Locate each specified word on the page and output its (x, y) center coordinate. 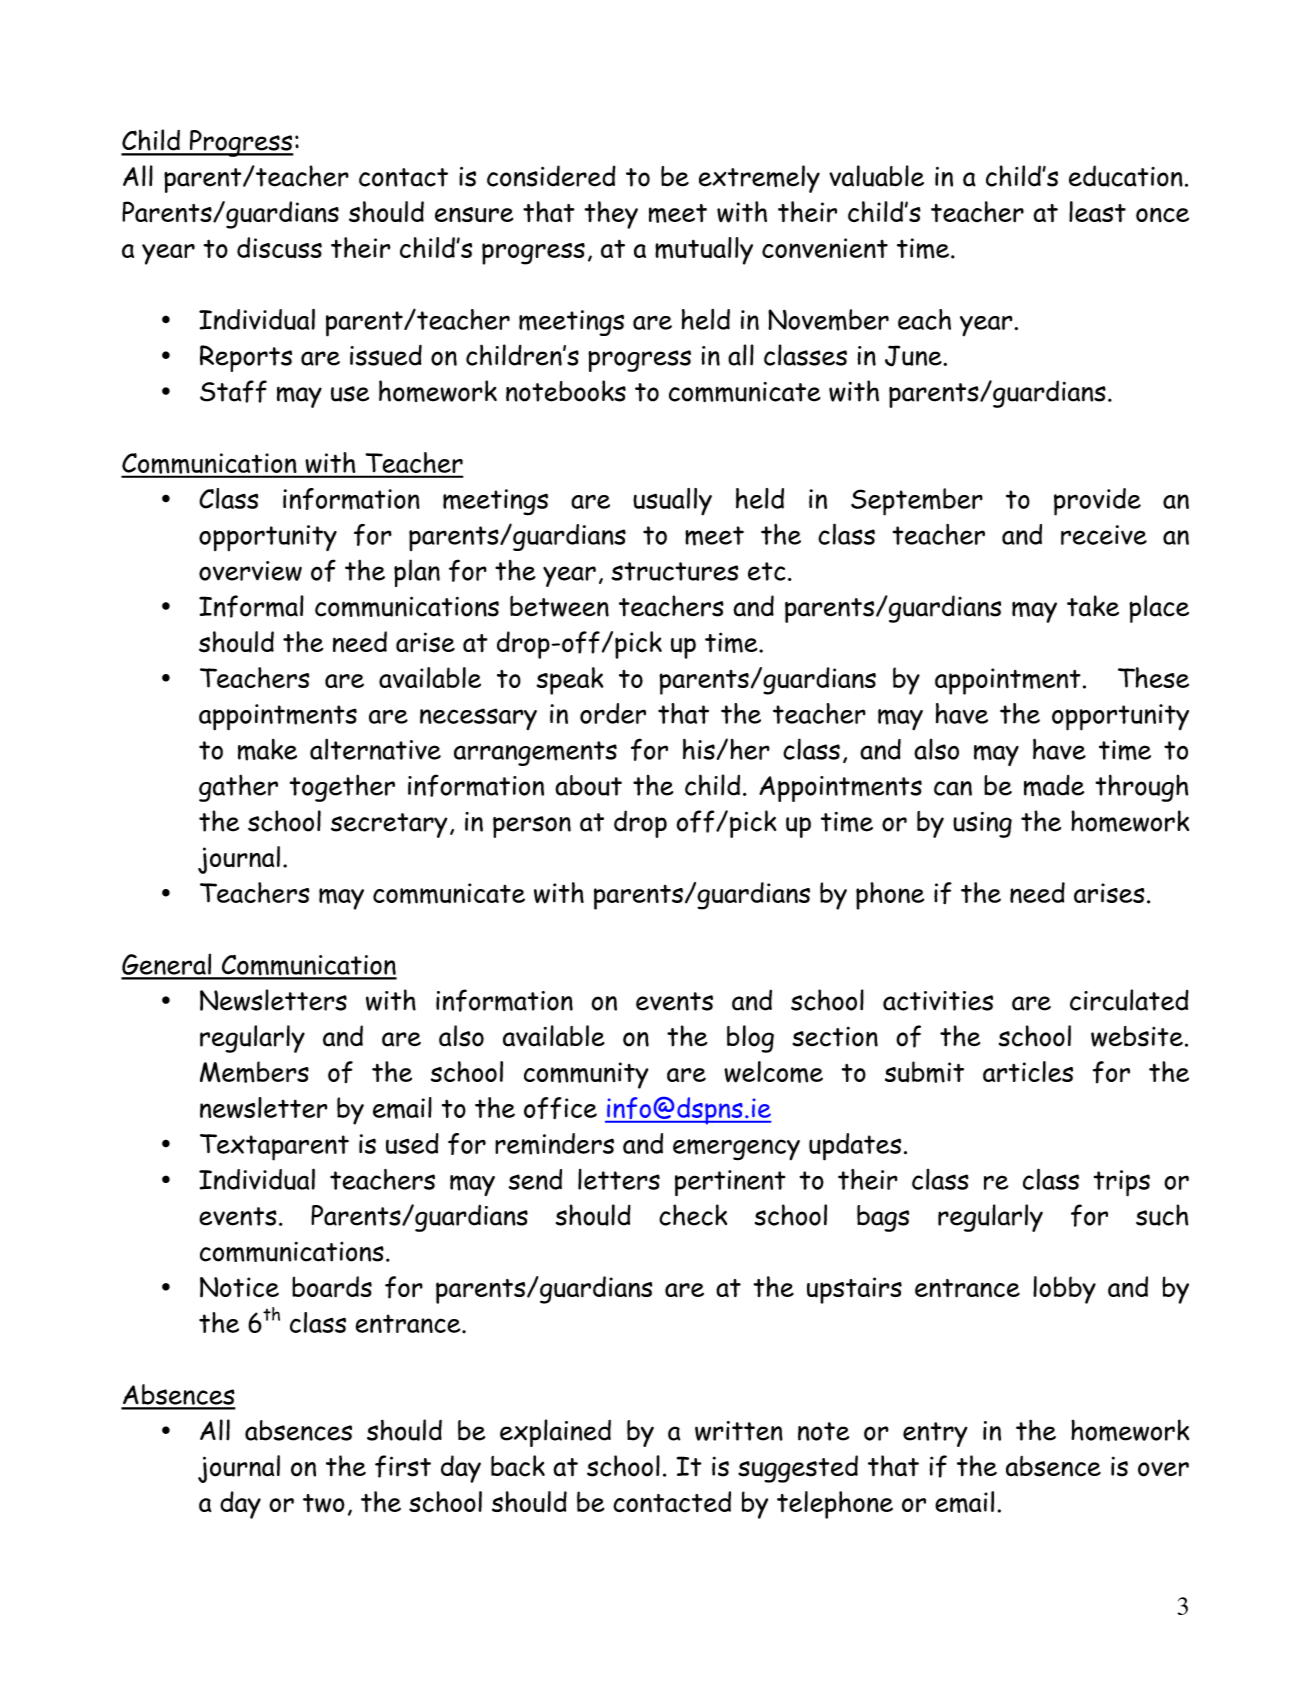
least (1097, 211)
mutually (704, 251)
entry (935, 1434)
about (588, 785)
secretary (389, 825)
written (739, 1431)
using (982, 825)
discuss (279, 247)
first (403, 1466)
